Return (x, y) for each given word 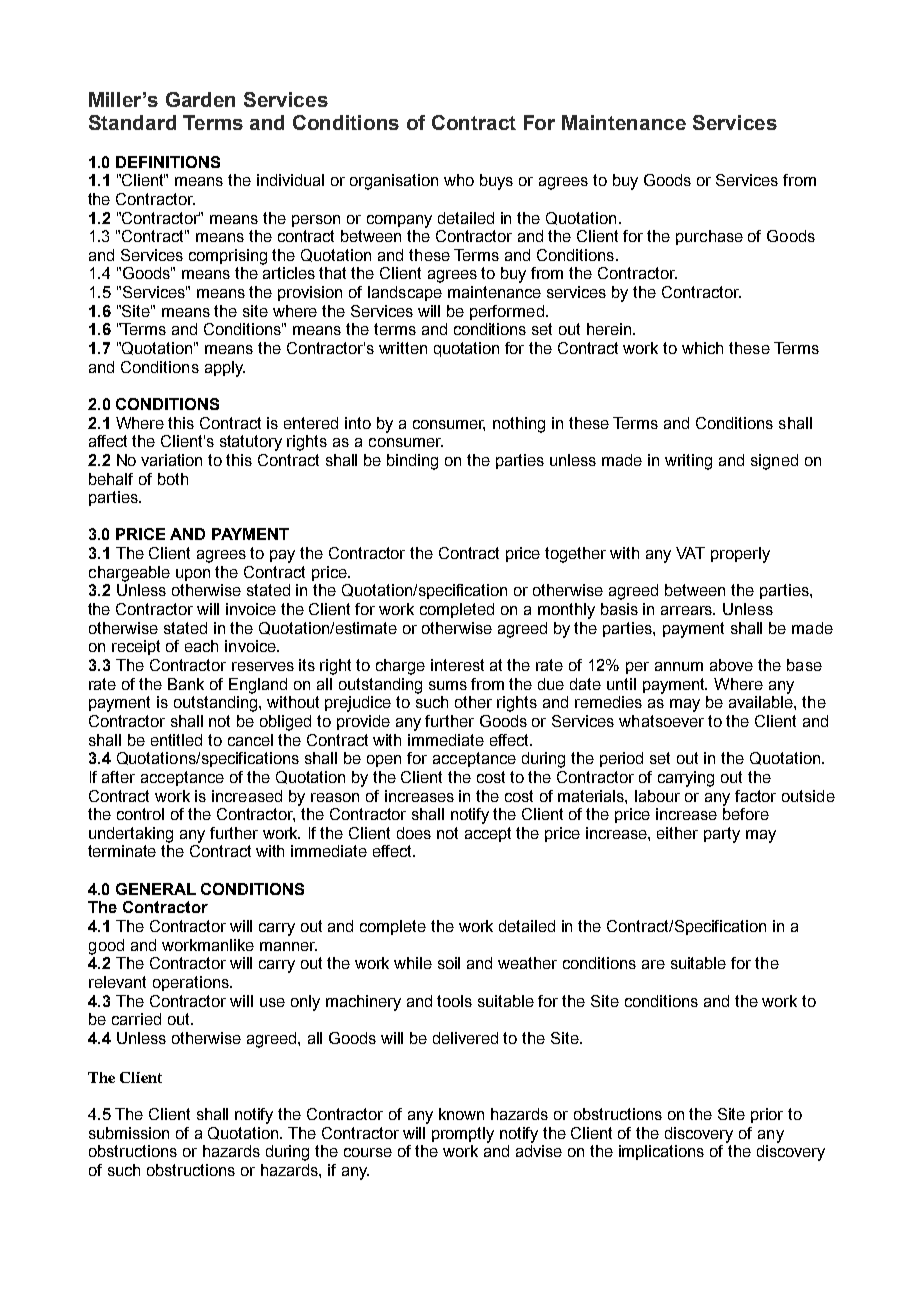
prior (767, 1115)
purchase (709, 237)
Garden (200, 99)
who (459, 180)
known (461, 1114)
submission (129, 1133)
